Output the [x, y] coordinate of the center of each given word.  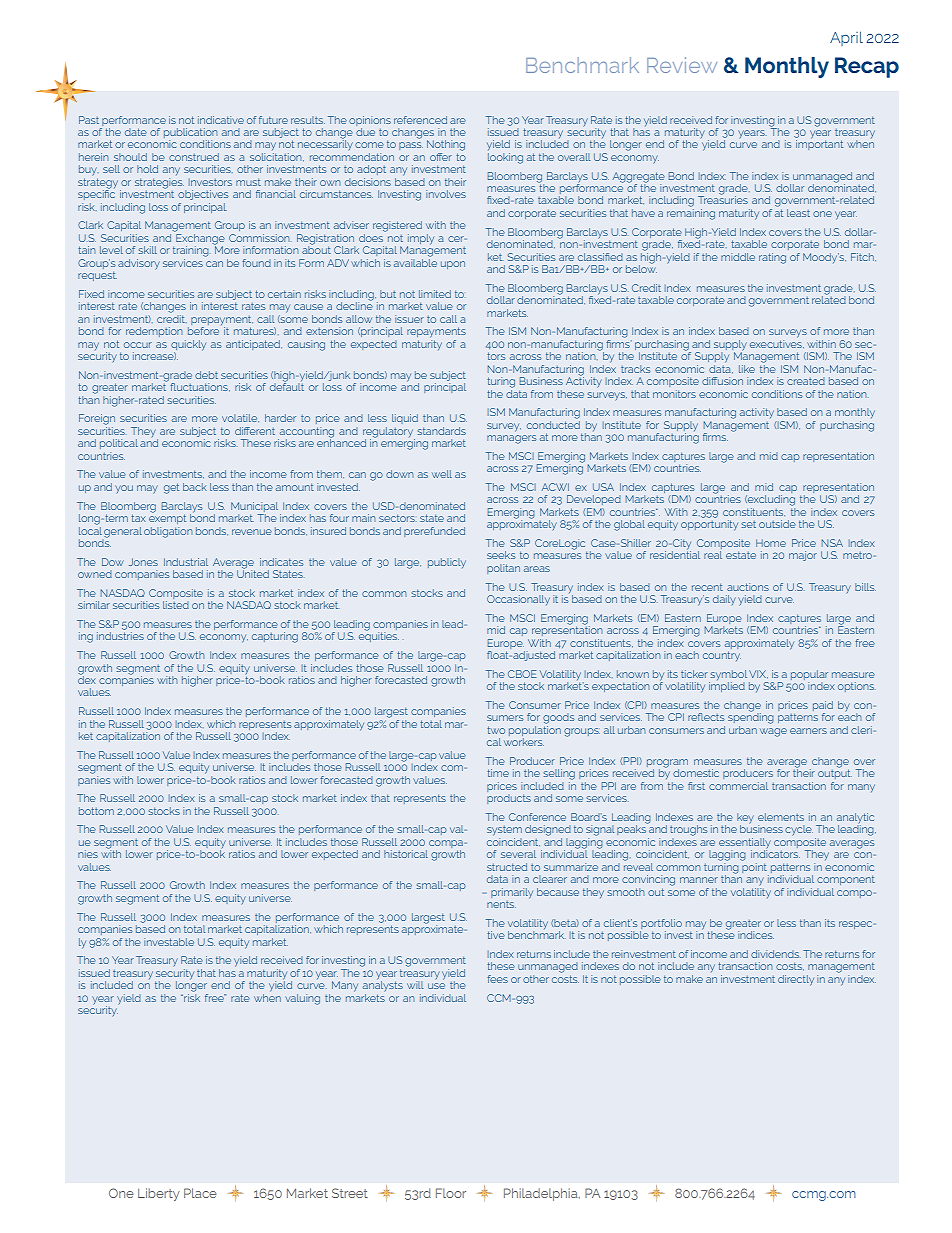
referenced [420, 120]
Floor [451, 1193]
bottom [96, 811]
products [509, 799]
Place [200, 1193]
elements [781, 817]
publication [190, 134]
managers [511, 439]
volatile [240, 418]
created [806, 381]
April [846, 38]
